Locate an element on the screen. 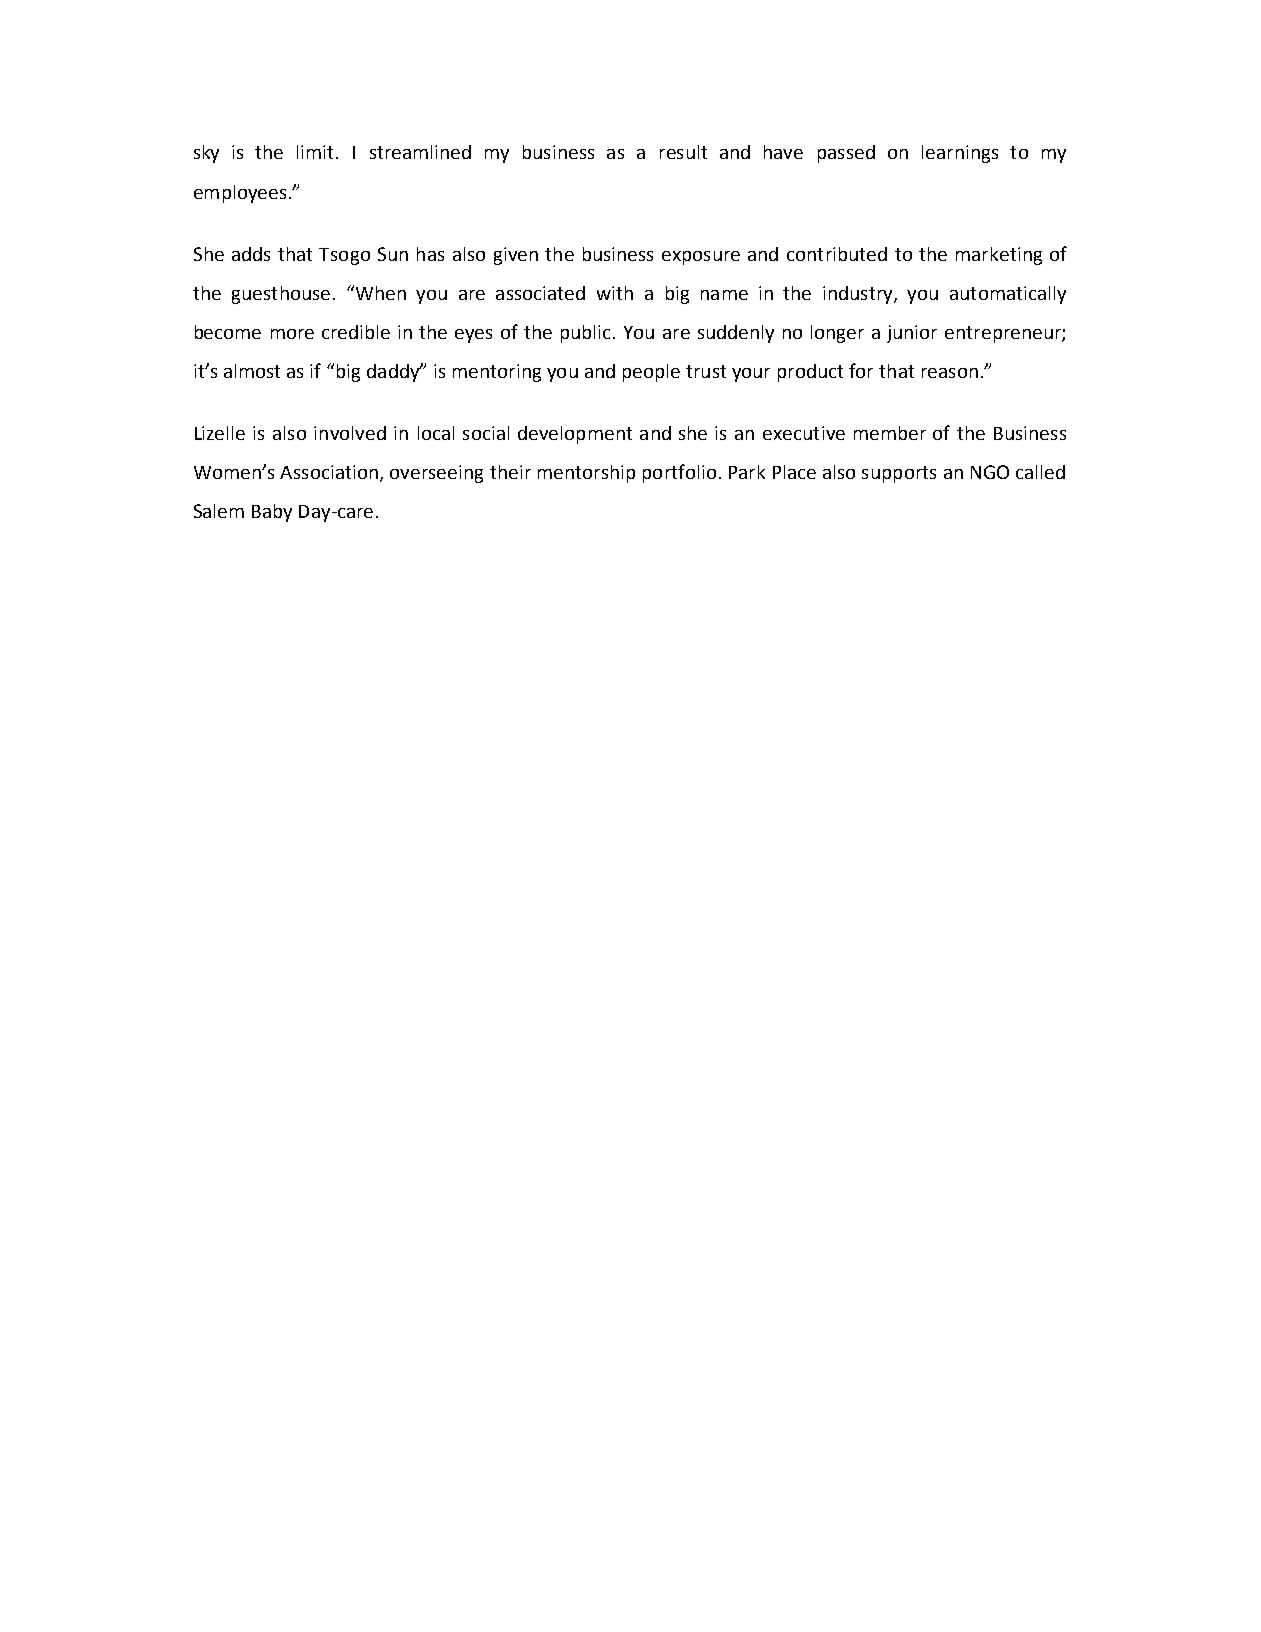 Image resolution: width=1261 pixels, height=1632 pixels. public is located at coordinates (585, 334).
